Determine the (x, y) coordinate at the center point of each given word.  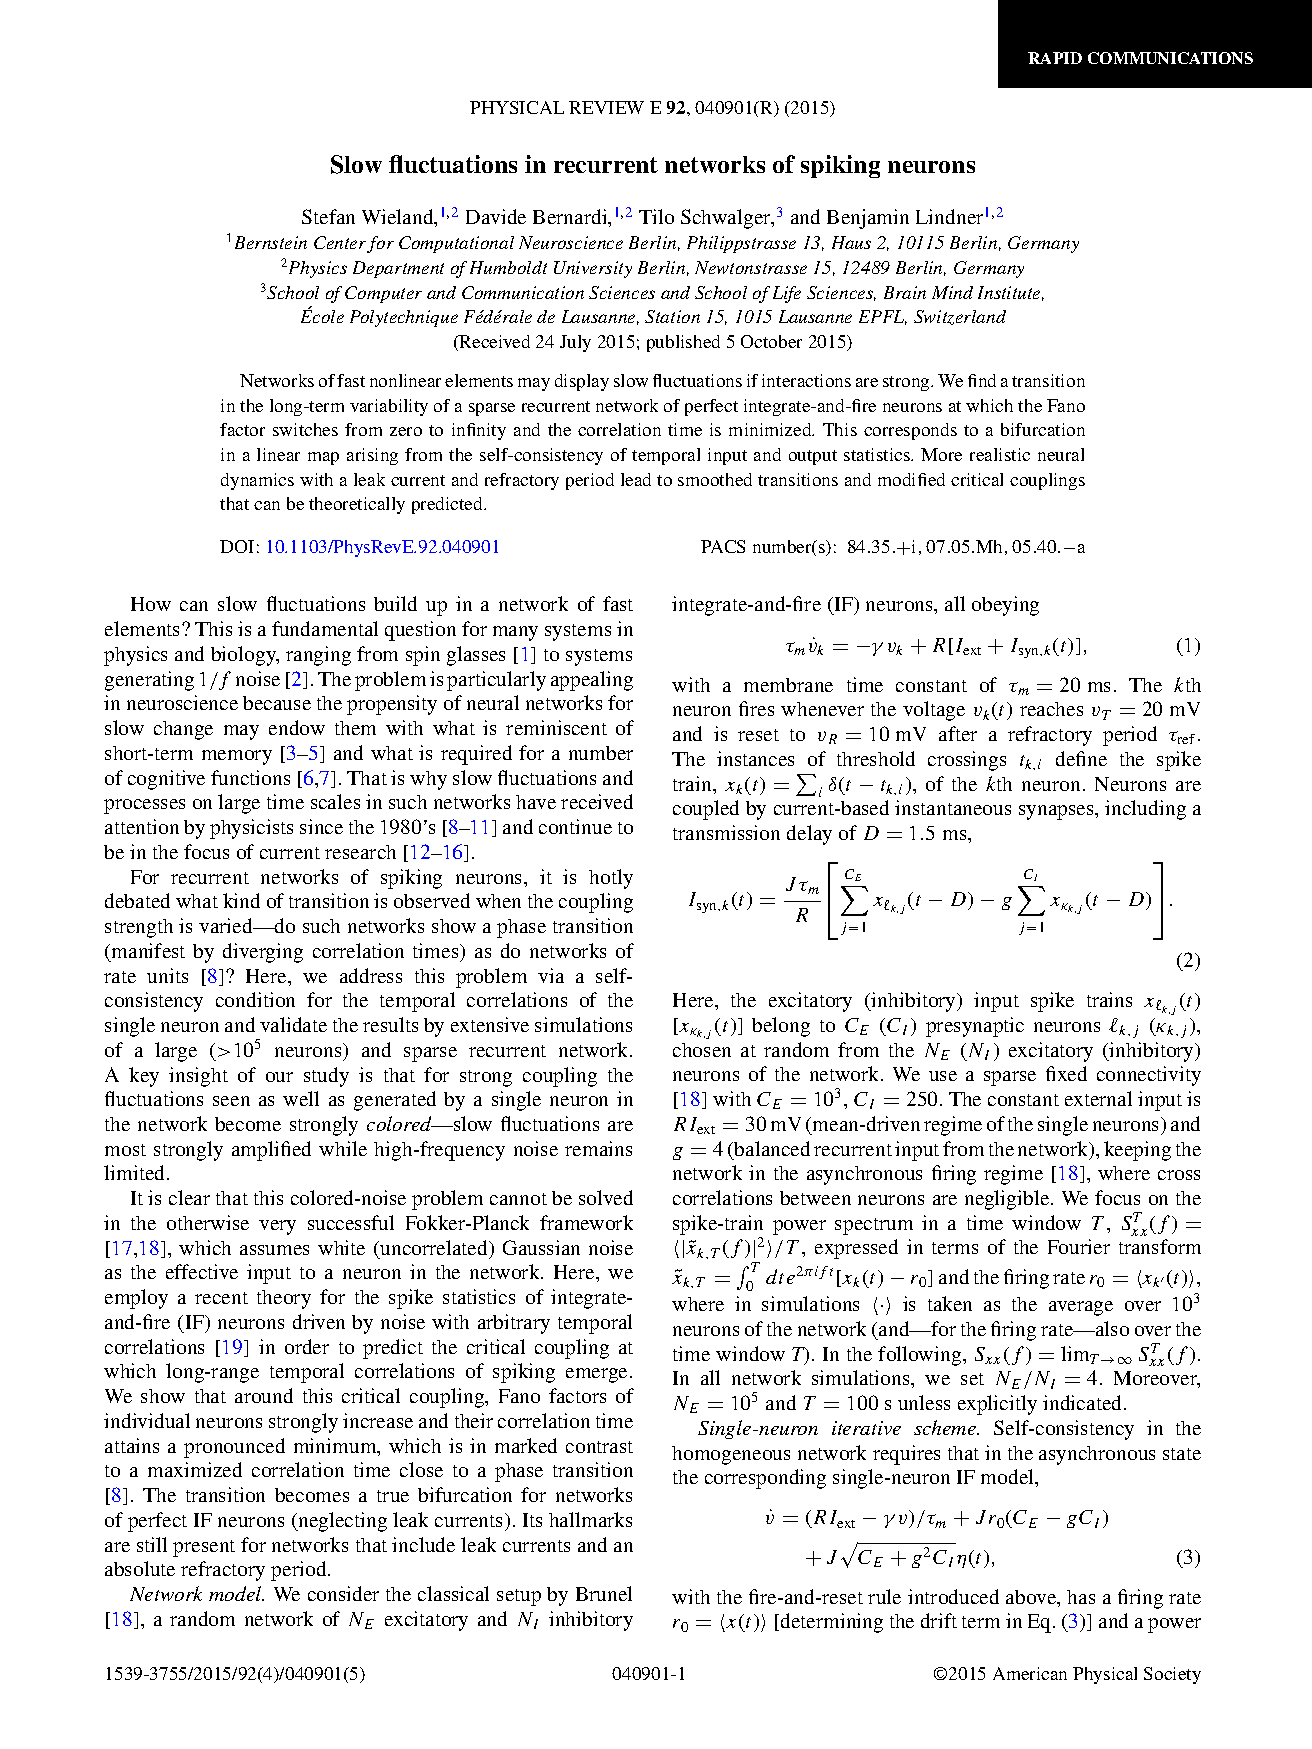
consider (343, 1593)
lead (636, 479)
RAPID (1055, 58)
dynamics (257, 481)
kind (241, 900)
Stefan (328, 216)
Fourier (1079, 1246)
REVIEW (606, 107)
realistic (1000, 454)
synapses (1057, 812)
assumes (274, 1250)
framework (586, 1222)
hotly (611, 879)
